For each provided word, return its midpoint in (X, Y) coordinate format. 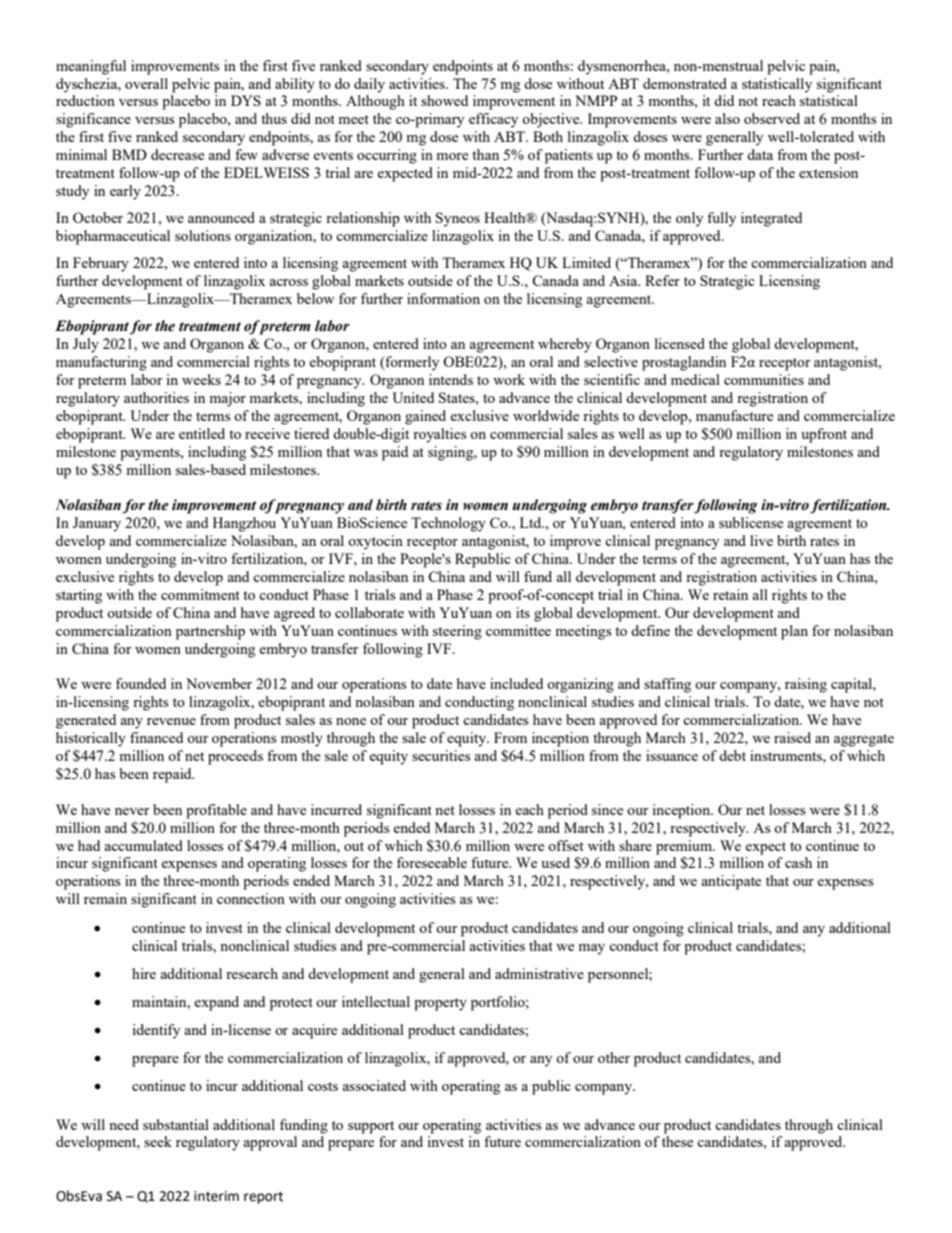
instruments (787, 755)
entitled (202, 433)
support (371, 1127)
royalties (439, 435)
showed (444, 100)
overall (146, 83)
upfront (824, 435)
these (677, 1140)
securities (441, 755)
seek (158, 1141)
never (132, 811)
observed (772, 118)
